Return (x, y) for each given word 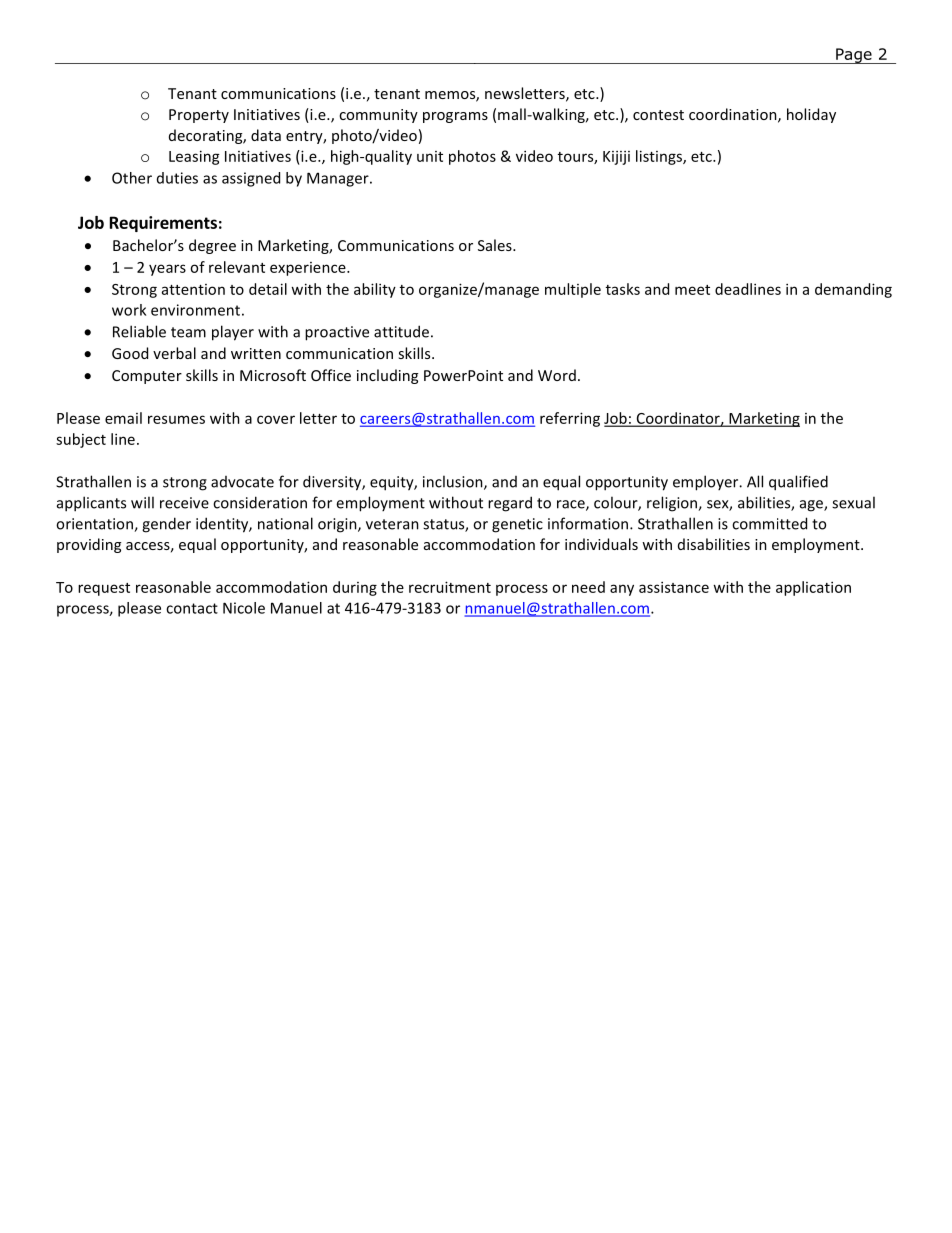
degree (212, 246)
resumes (176, 419)
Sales (496, 245)
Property (199, 116)
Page (854, 56)
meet (692, 290)
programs (455, 117)
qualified (798, 483)
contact (192, 608)
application (813, 588)
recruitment (450, 587)
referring (570, 419)
